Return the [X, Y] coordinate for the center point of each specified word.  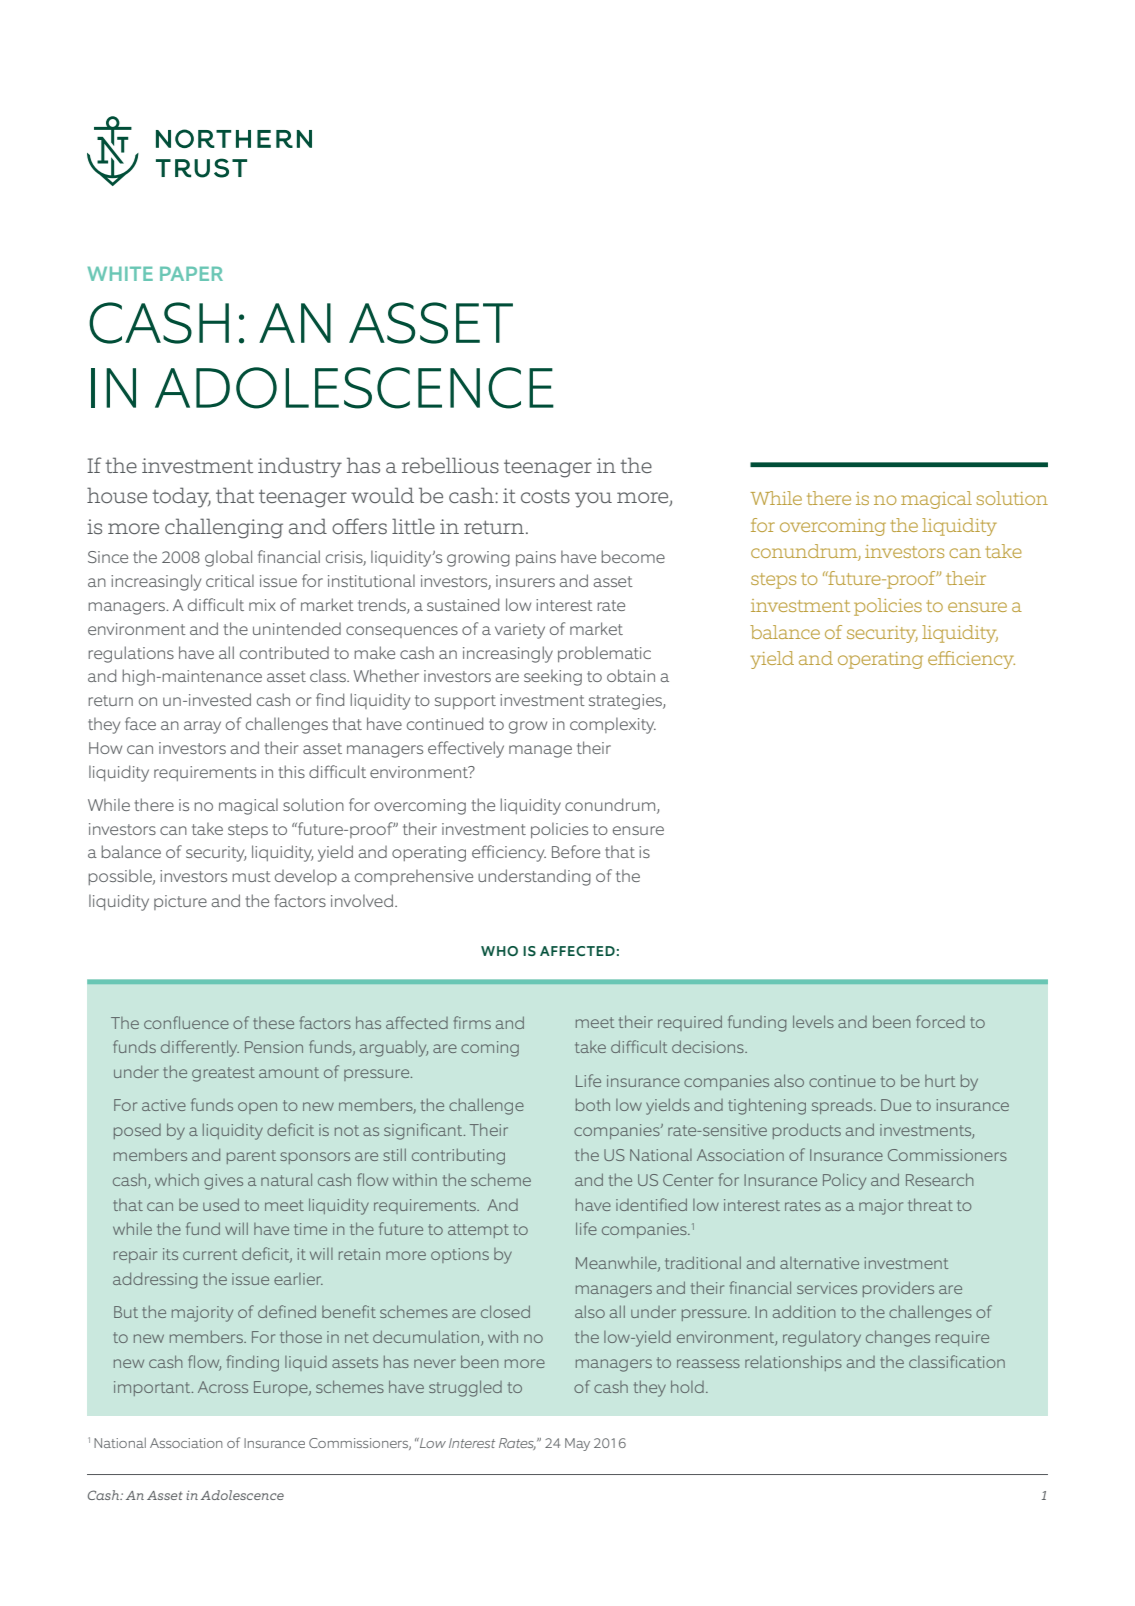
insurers [525, 581]
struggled [465, 1388]
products [807, 1131]
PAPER [191, 274]
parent [251, 1157]
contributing [458, 1157]
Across [223, 1387]
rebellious [450, 465]
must [251, 876]
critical [230, 580]
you [593, 500]
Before [576, 851]
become [633, 556]
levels [813, 1021]
